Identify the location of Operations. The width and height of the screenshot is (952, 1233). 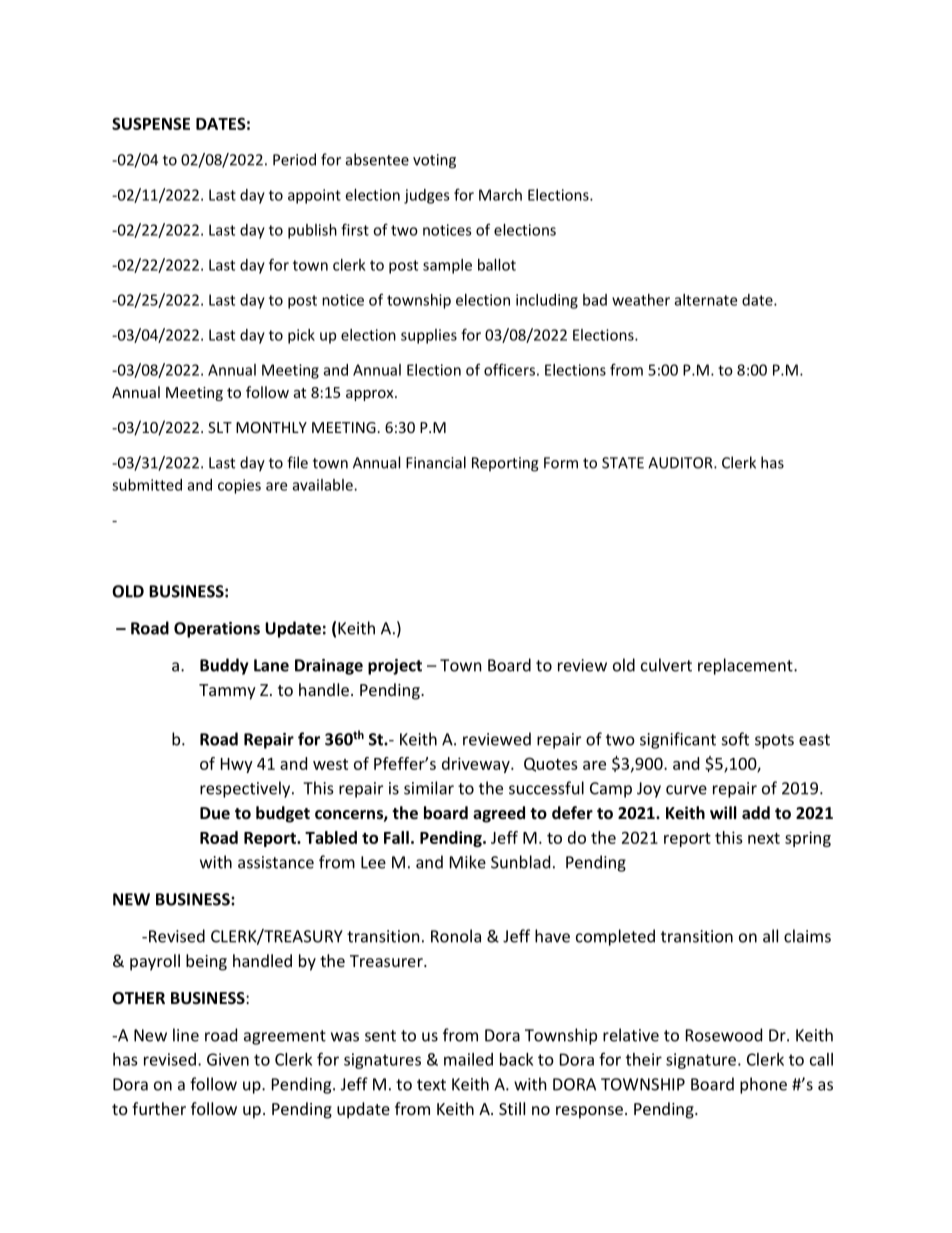
(217, 630).
